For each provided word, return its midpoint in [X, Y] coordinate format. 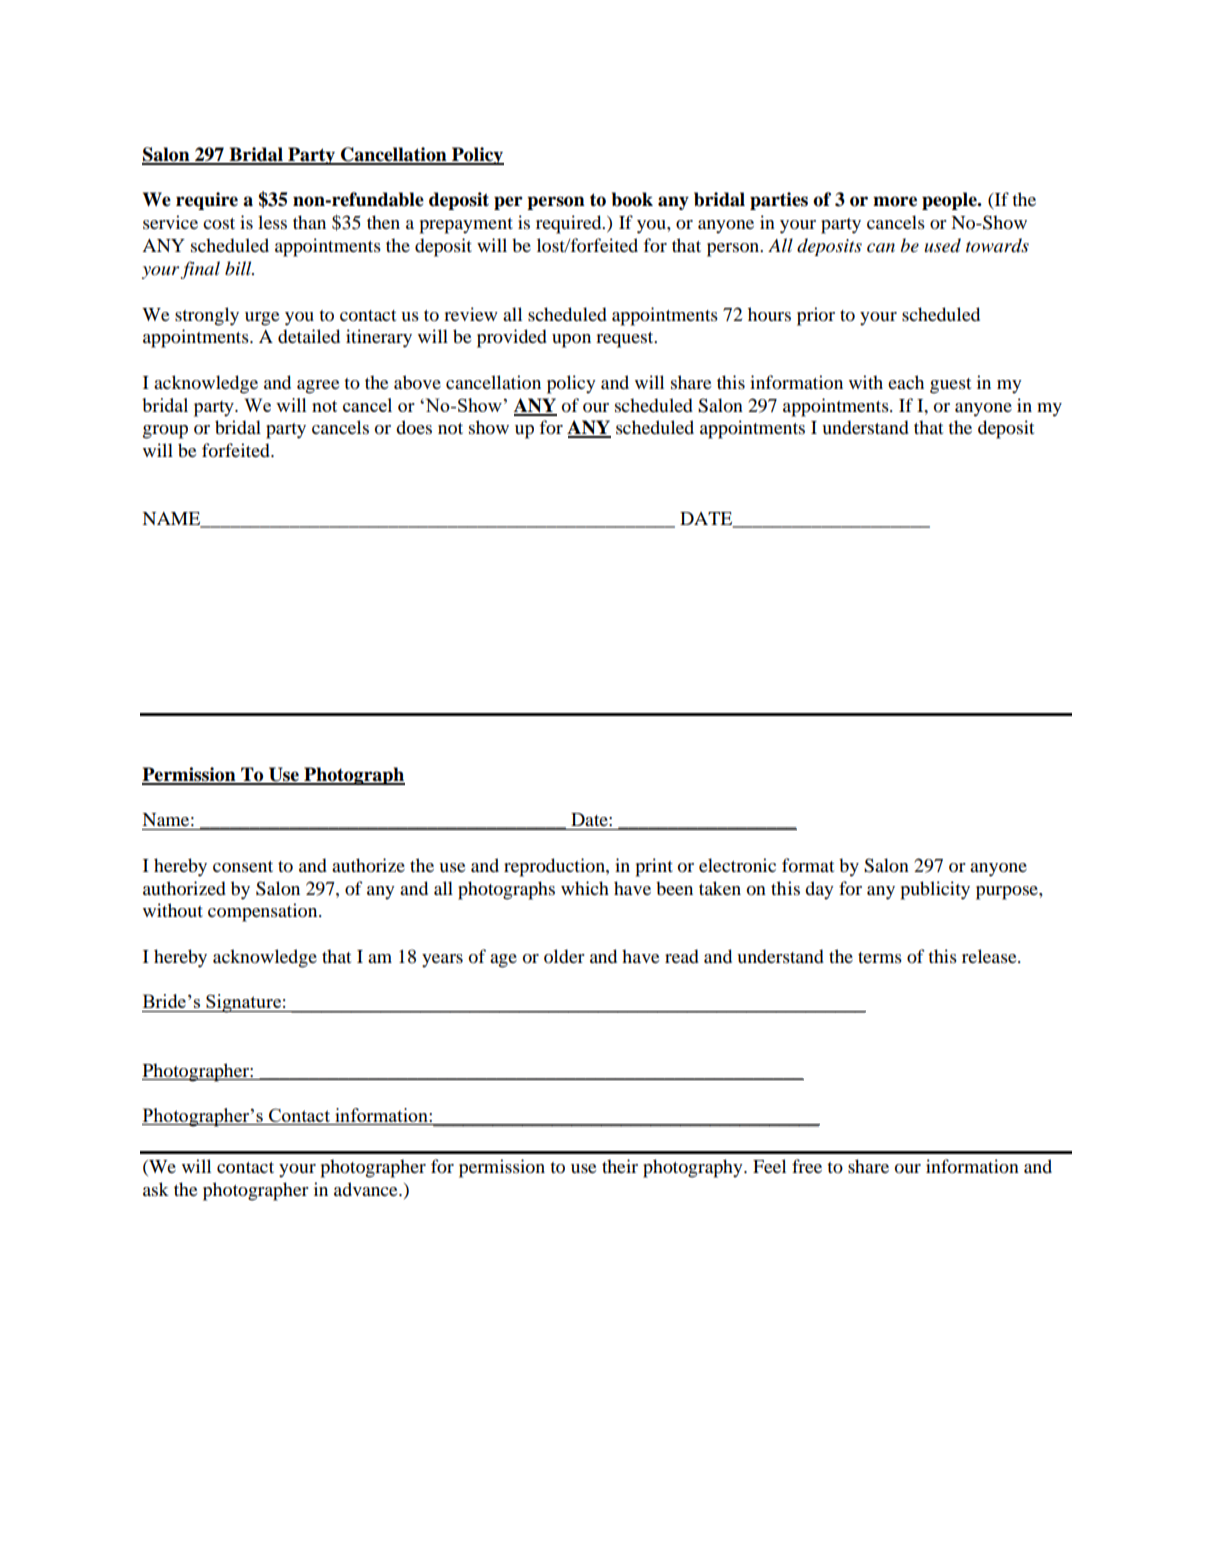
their [620, 1166]
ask [156, 1189]
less [272, 222]
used [942, 245]
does [414, 427]
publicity [935, 890]
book [632, 199]
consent [243, 867]
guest [950, 386]
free [807, 1166]
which [585, 888]
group [165, 432]
